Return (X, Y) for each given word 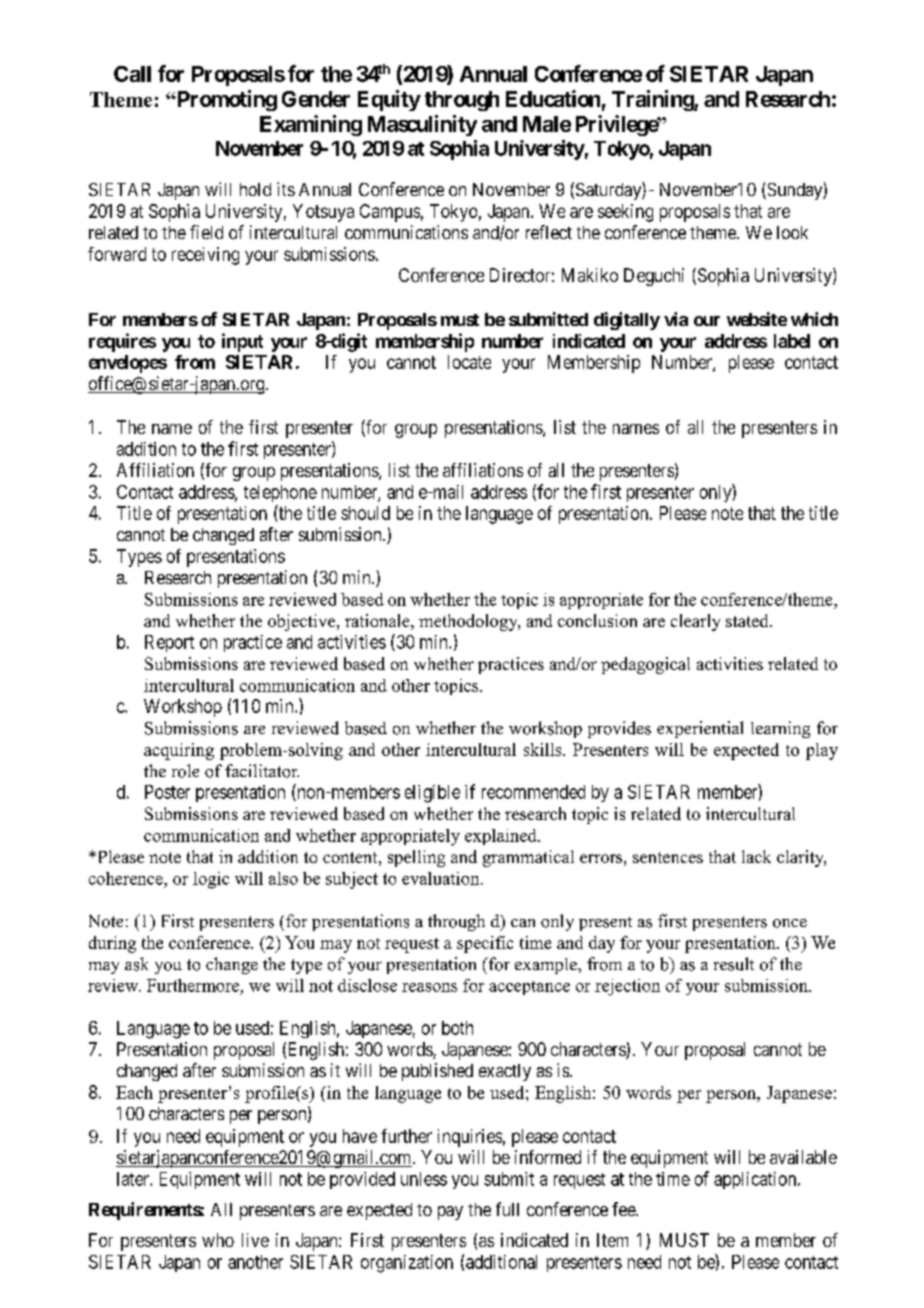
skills (544, 749)
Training (653, 100)
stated (748, 620)
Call (132, 74)
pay (450, 1213)
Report (169, 643)
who (218, 1240)
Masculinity (422, 125)
